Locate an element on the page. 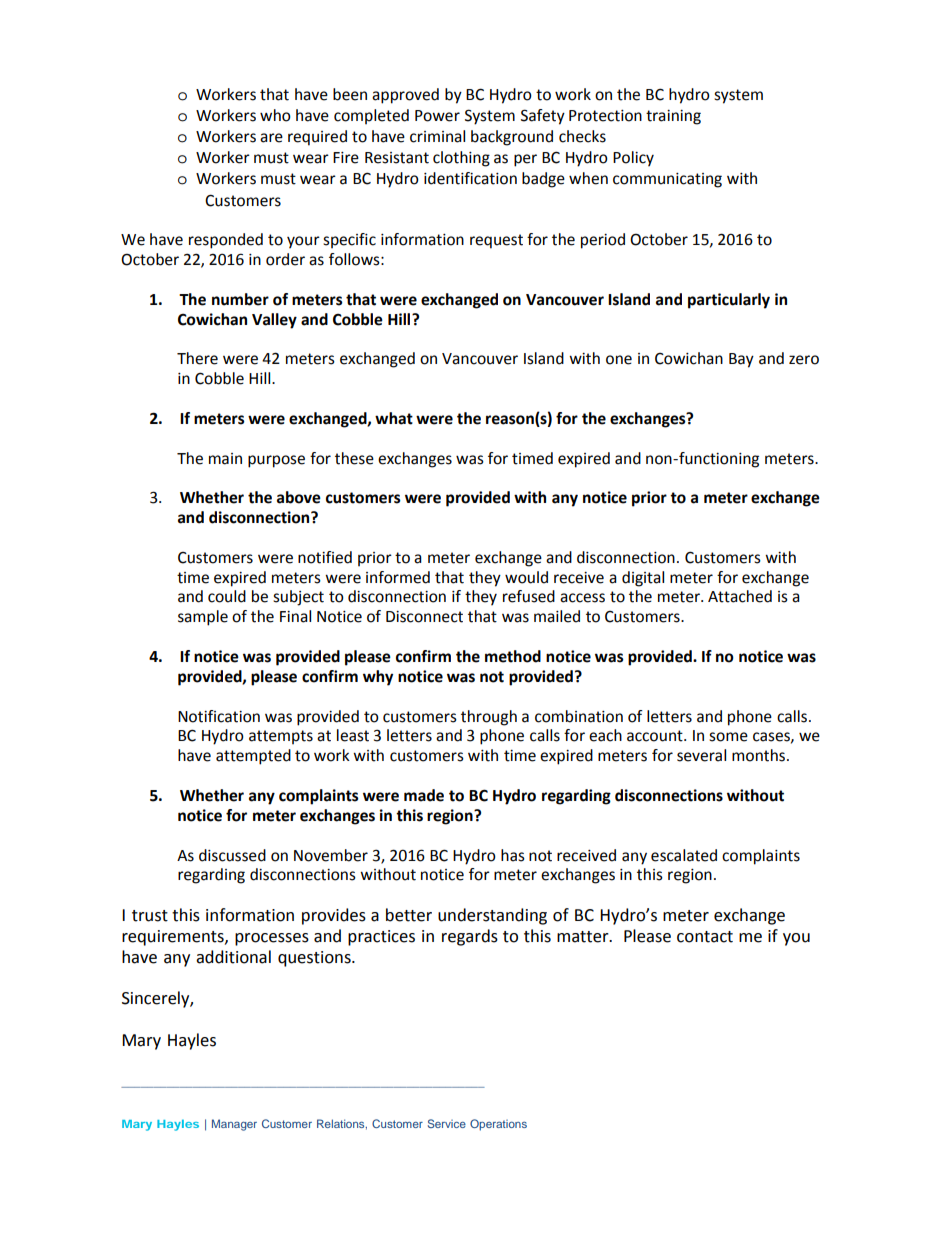 This document has width=952, height=1233. Operations is located at coordinates (498, 1125).
